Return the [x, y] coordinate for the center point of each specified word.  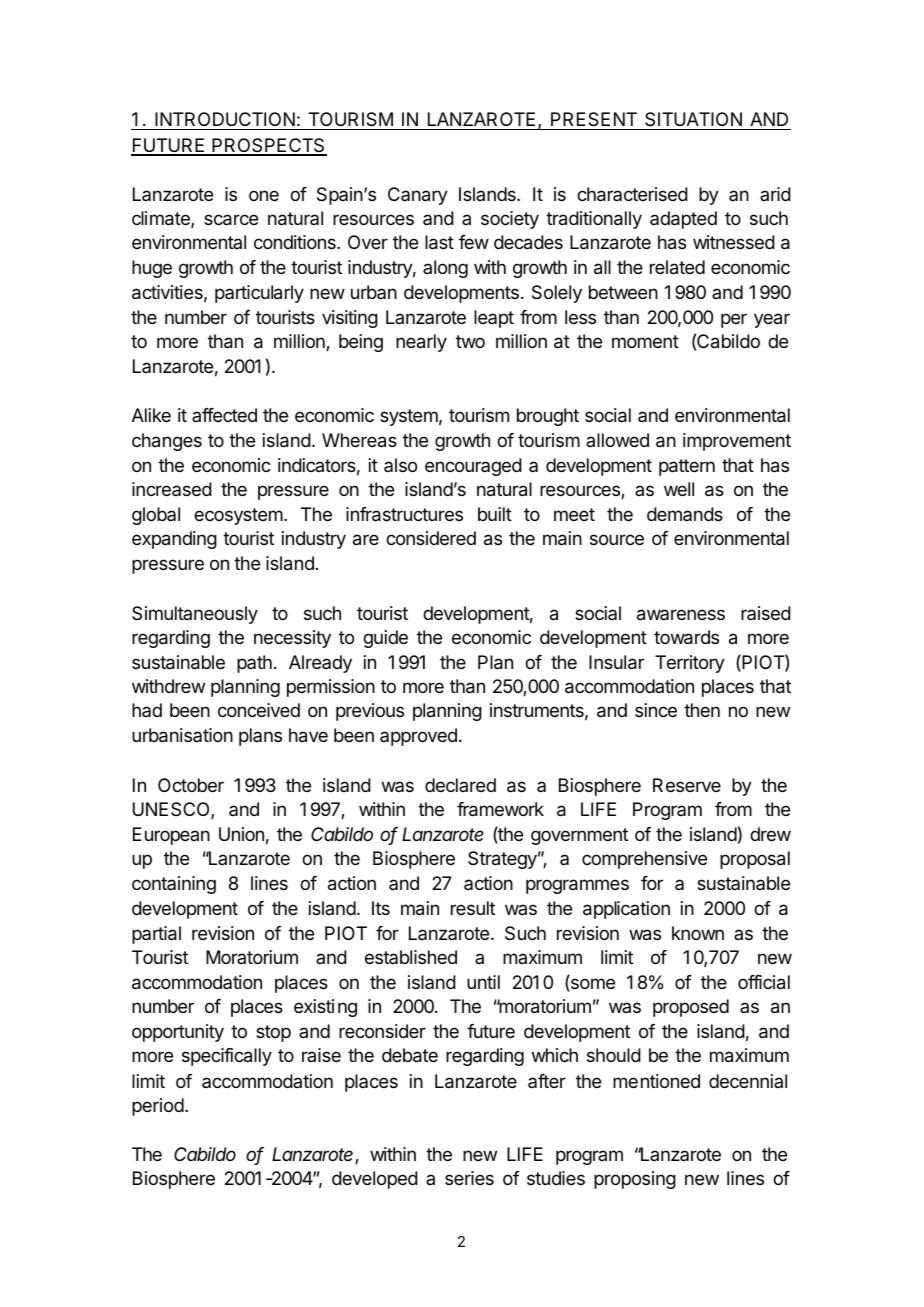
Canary [418, 196]
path [254, 664]
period [158, 1107]
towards [686, 637]
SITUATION [693, 119]
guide [385, 639]
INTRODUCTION [225, 119]
